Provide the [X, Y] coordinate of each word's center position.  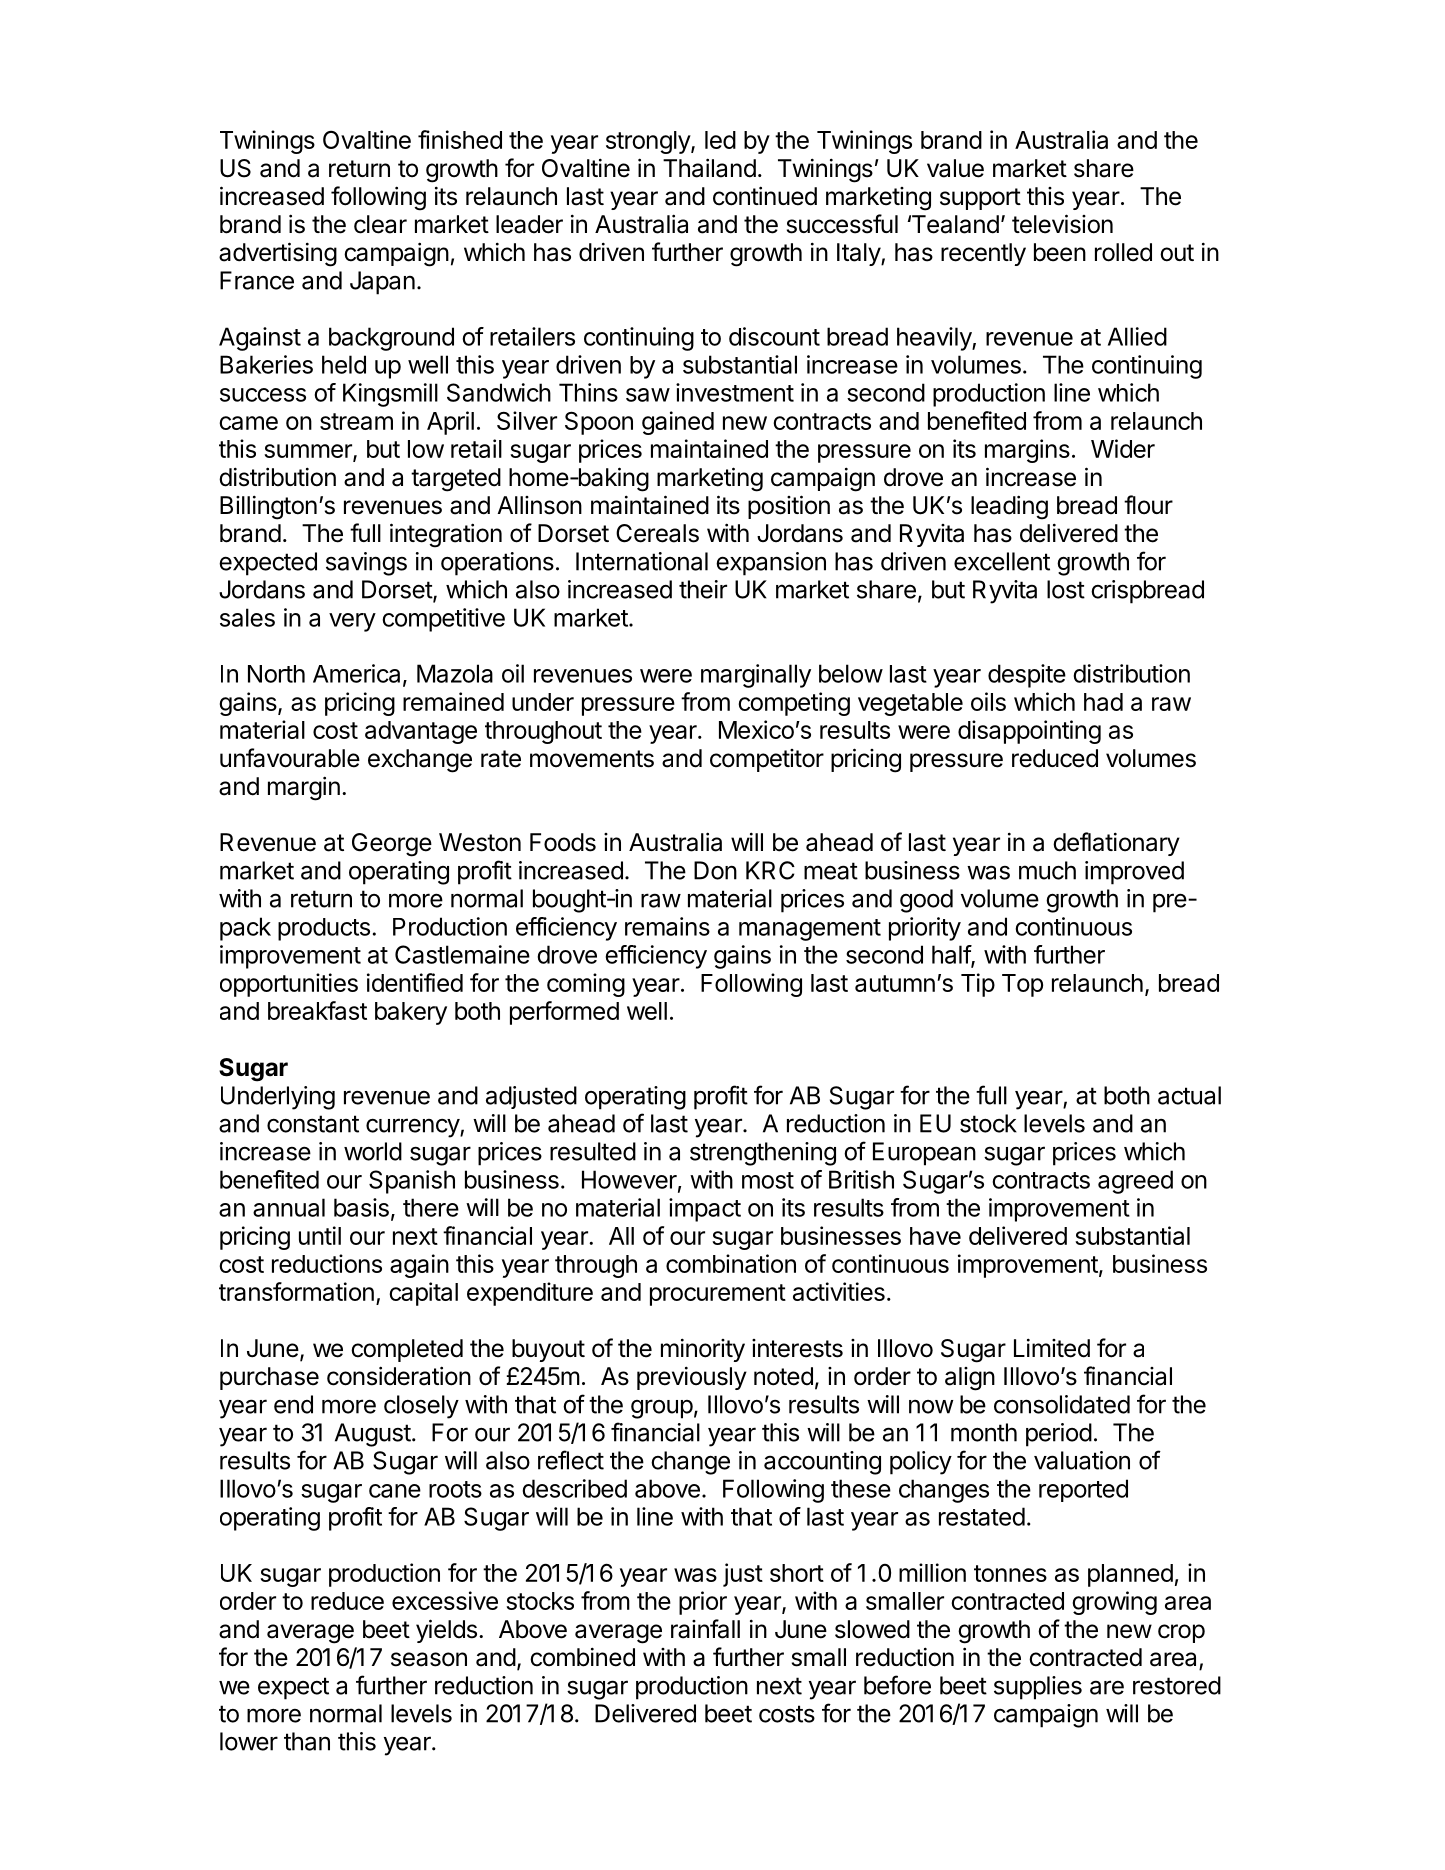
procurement [718, 1295]
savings [366, 564]
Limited [1052, 1348]
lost [1066, 589]
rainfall [705, 1629]
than [307, 1741]
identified [415, 982]
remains [667, 926]
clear [380, 224]
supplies [1038, 1688]
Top [1022, 985]
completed [407, 1350]
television [1062, 224]
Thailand [709, 168]
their [703, 589]
